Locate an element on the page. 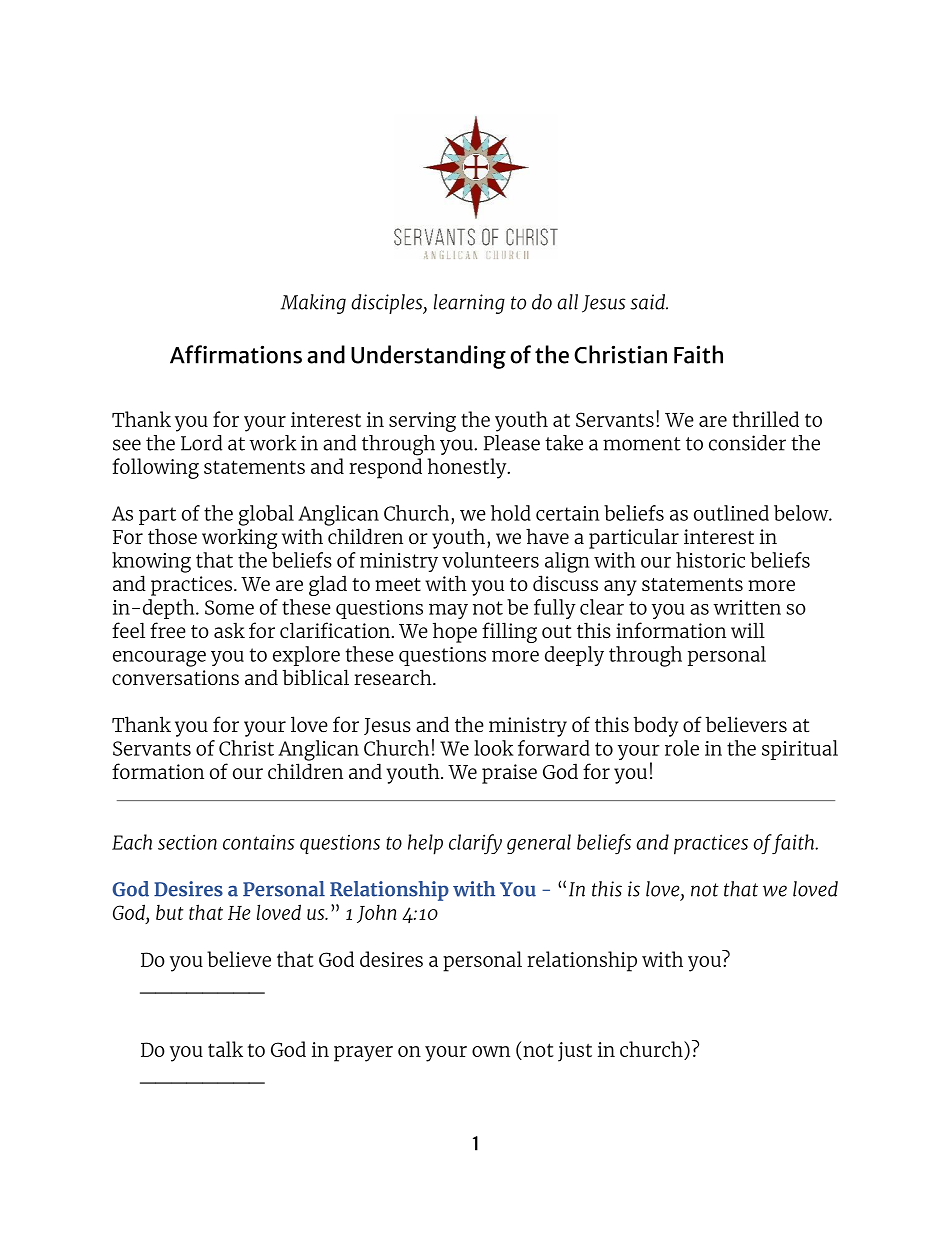 This image has height=1233, width=952. conversations is located at coordinates (175, 677).
